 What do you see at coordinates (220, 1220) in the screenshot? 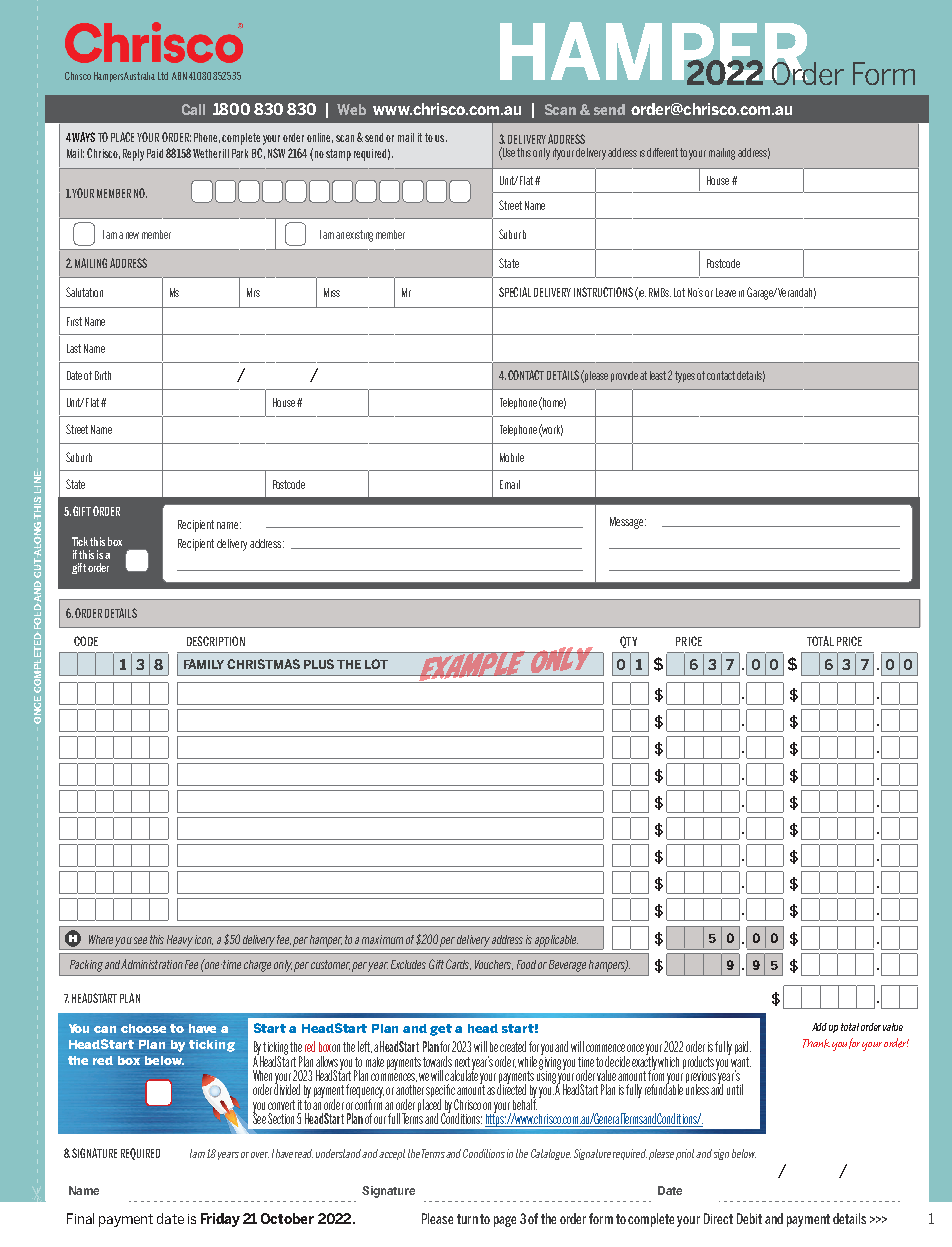
I see `Friday` at bounding box center [220, 1220].
